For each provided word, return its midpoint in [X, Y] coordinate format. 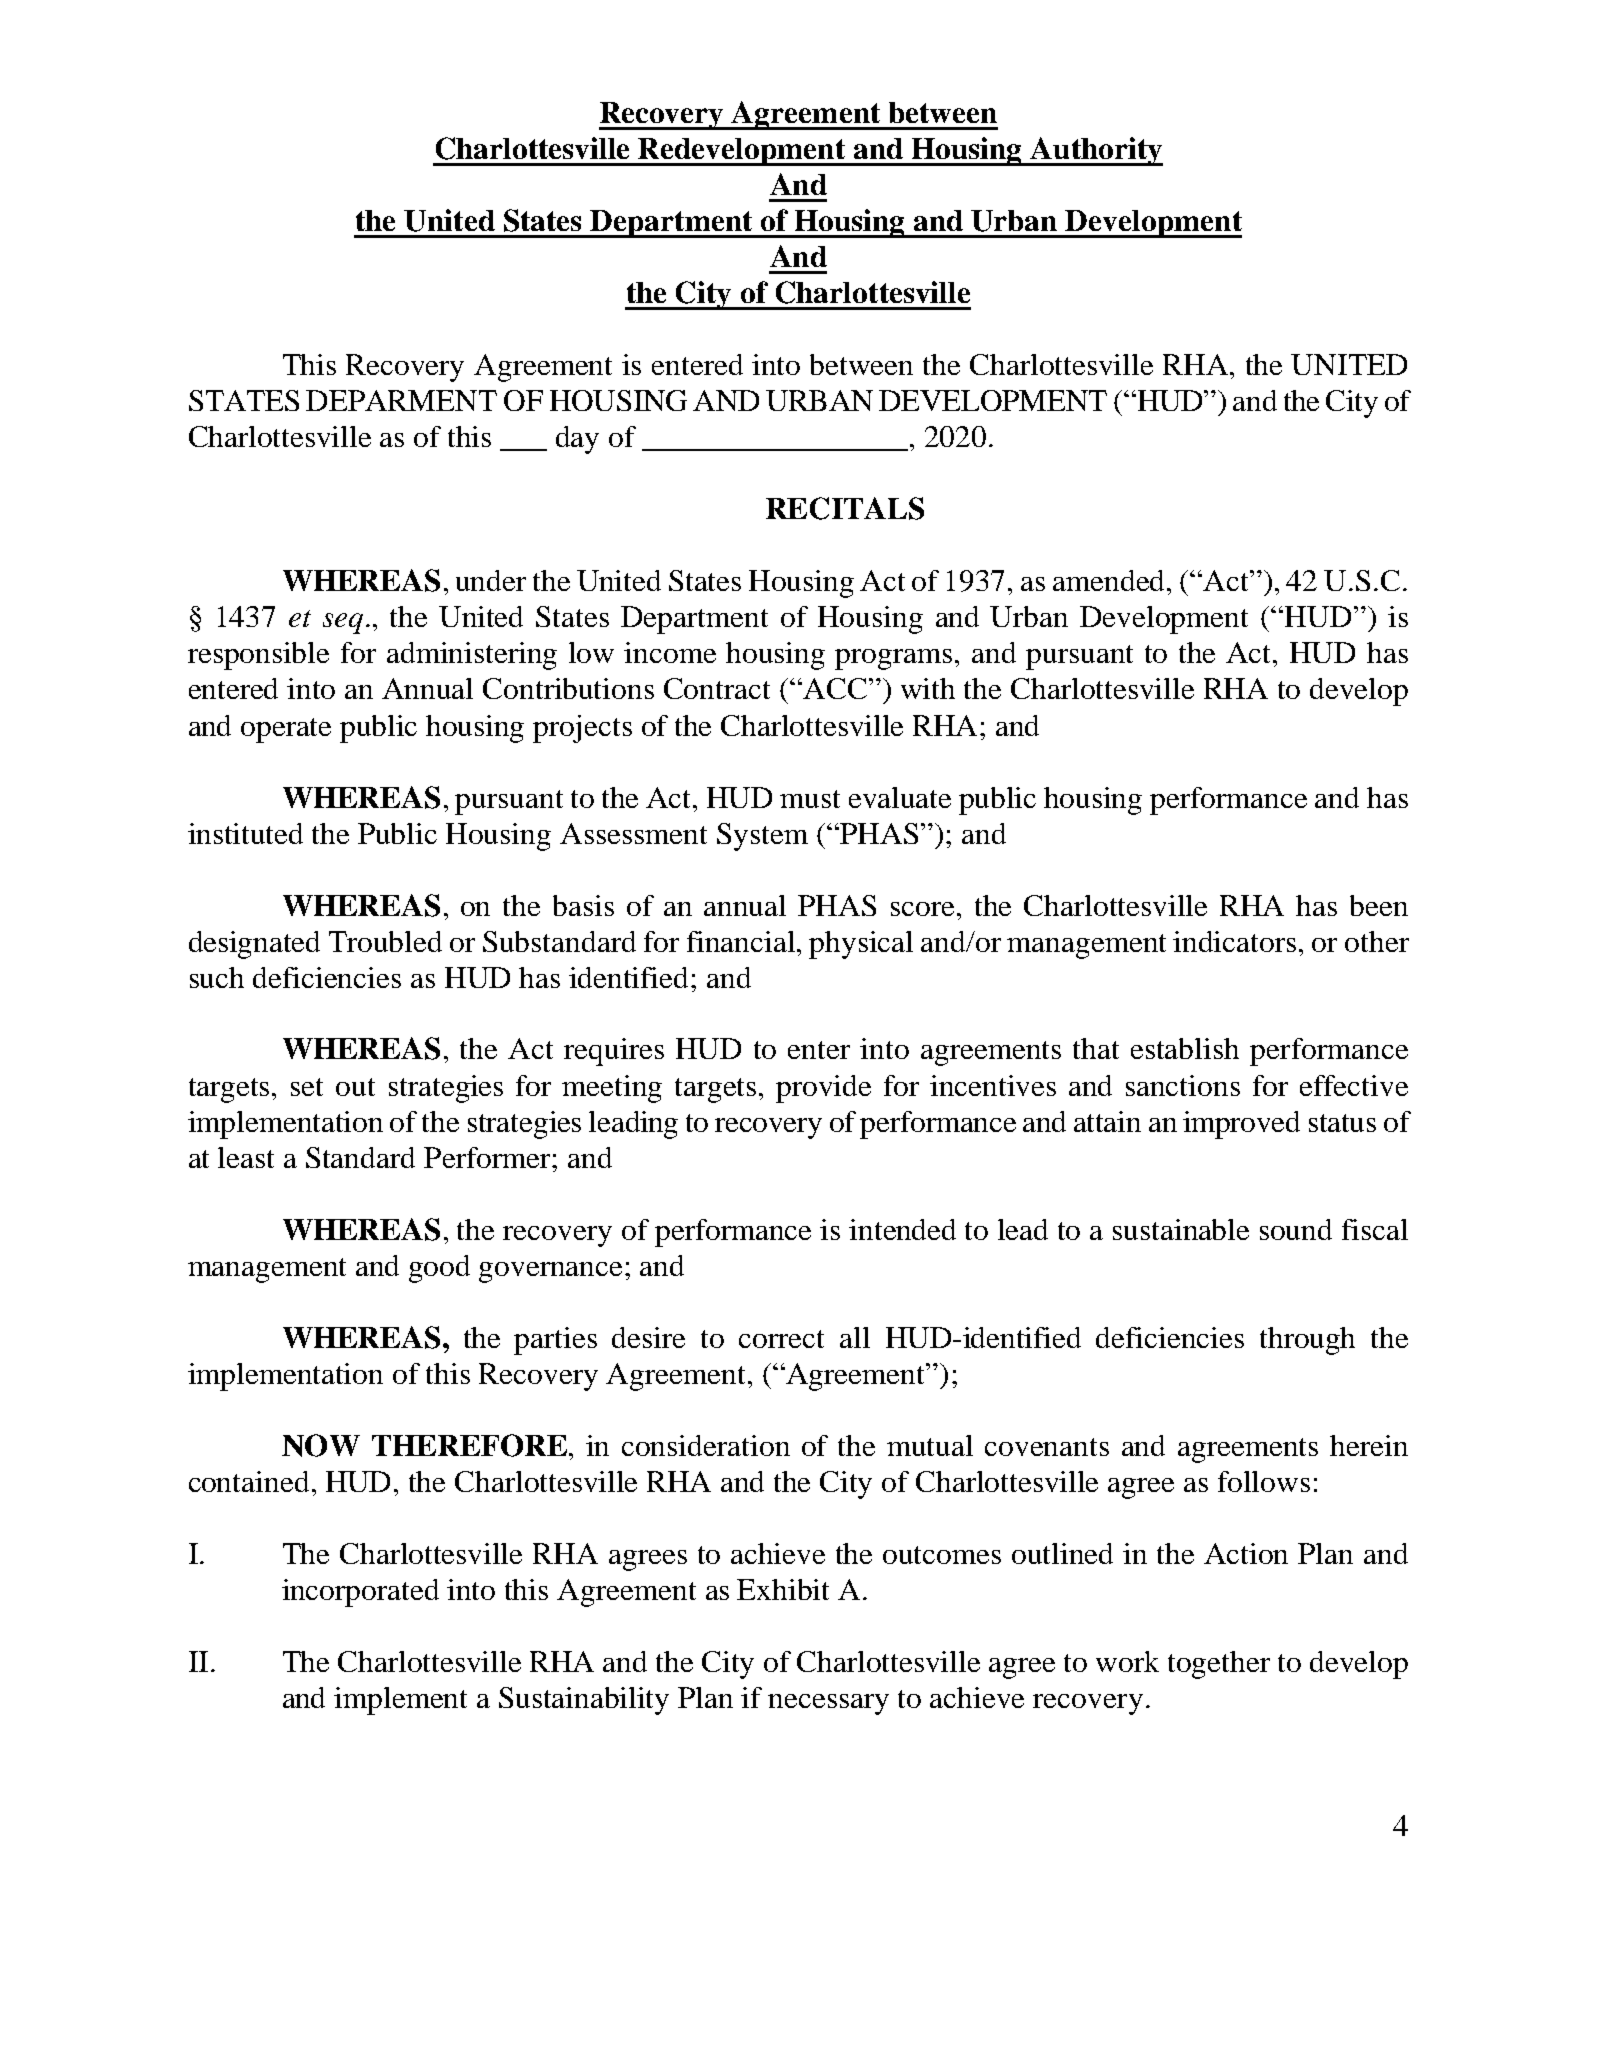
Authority [1096, 151]
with [928, 688]
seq [343, 623]
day [577, 440]
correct [781, 1339]
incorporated [360, 1593]
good [439, 1269]
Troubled [385, 941]
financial [742, 941]
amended [1110, 580]
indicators [1234, 941]
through [1307, 1341]
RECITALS [845, 508]
